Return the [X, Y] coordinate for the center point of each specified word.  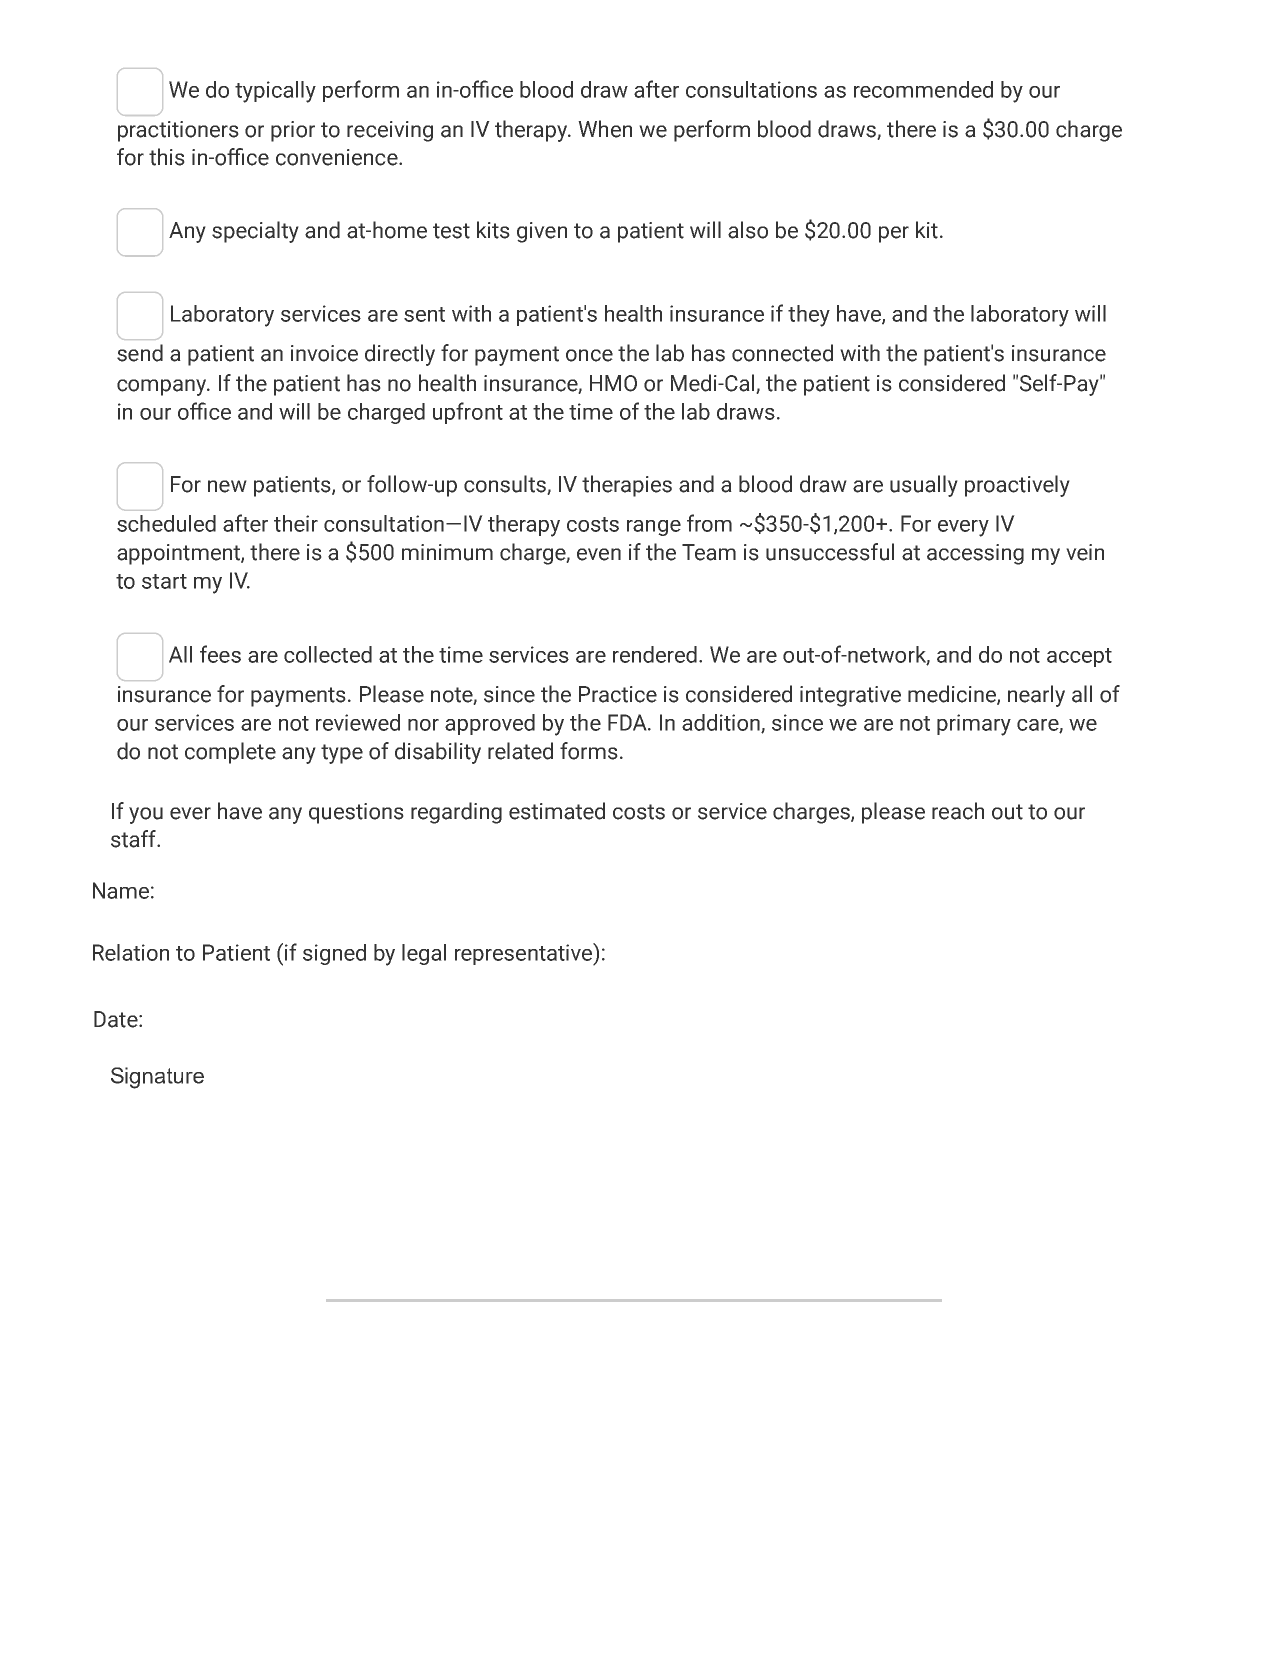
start [164, 581]
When [605, 129]
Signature [157, 1078]
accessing [975, 554]
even [599, 554]
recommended [923, 89]
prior [293, 131]
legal [424, 954]
